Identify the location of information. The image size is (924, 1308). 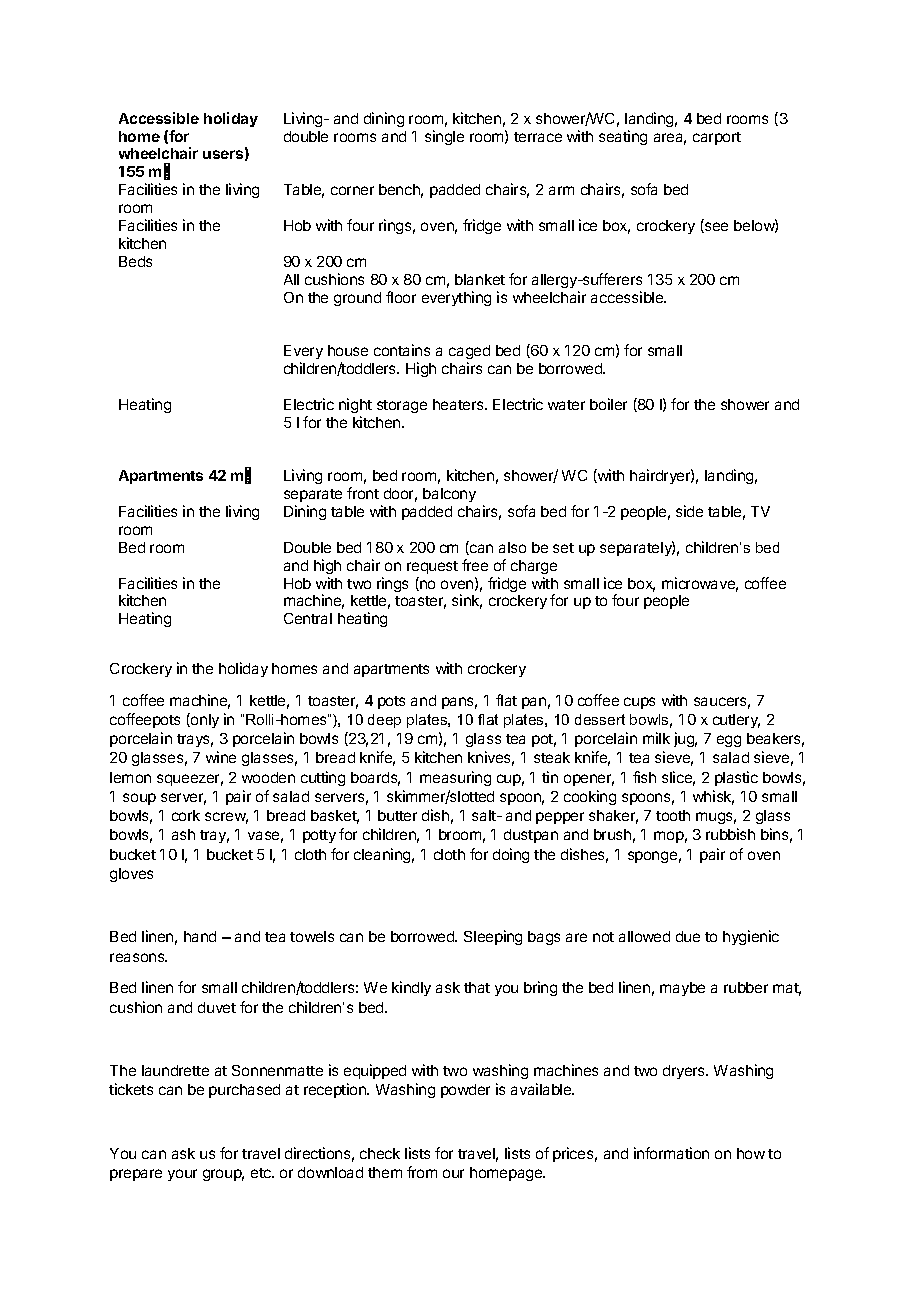
(671, 1153).
